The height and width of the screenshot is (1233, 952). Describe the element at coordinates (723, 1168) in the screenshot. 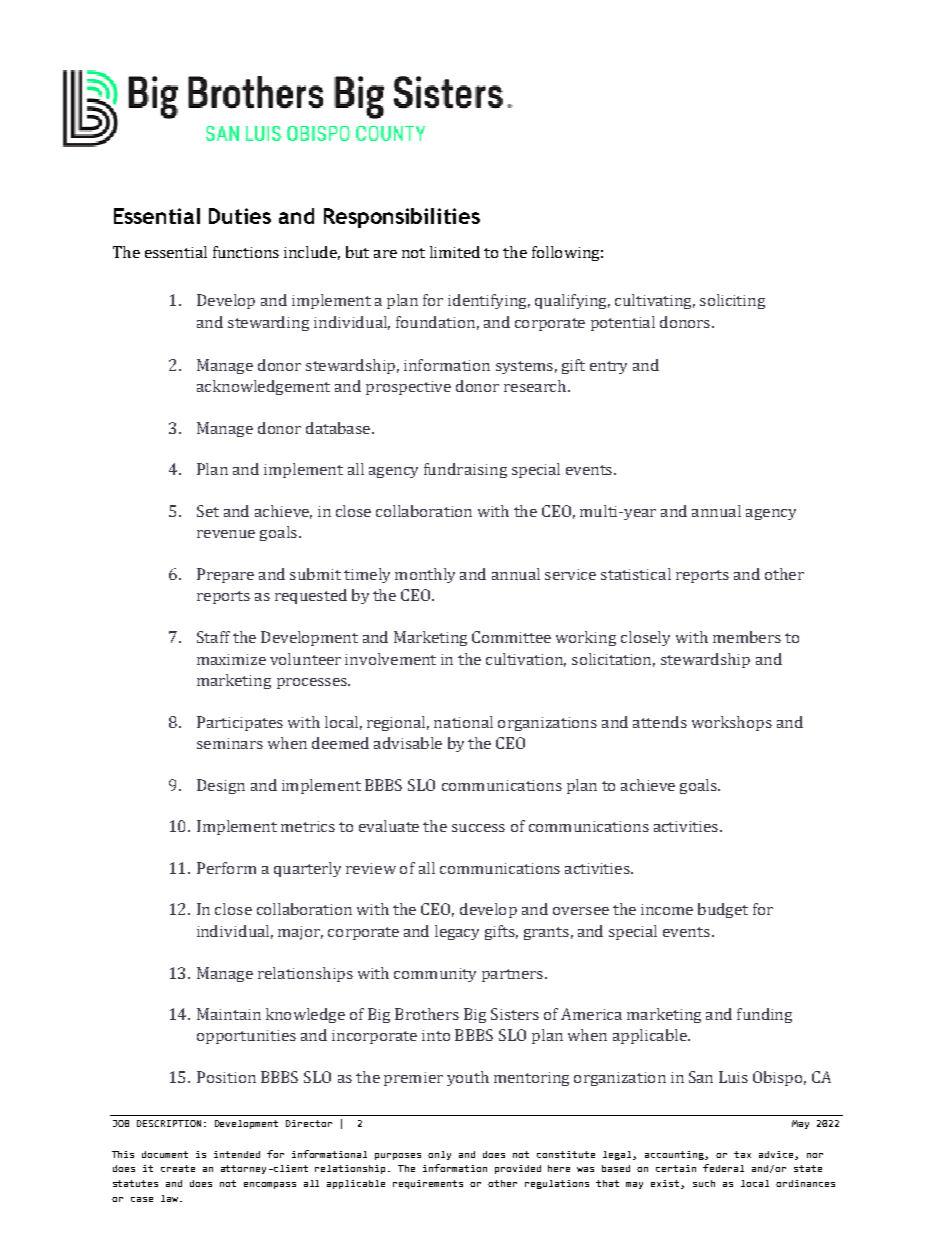

I see `federal` at that location.
